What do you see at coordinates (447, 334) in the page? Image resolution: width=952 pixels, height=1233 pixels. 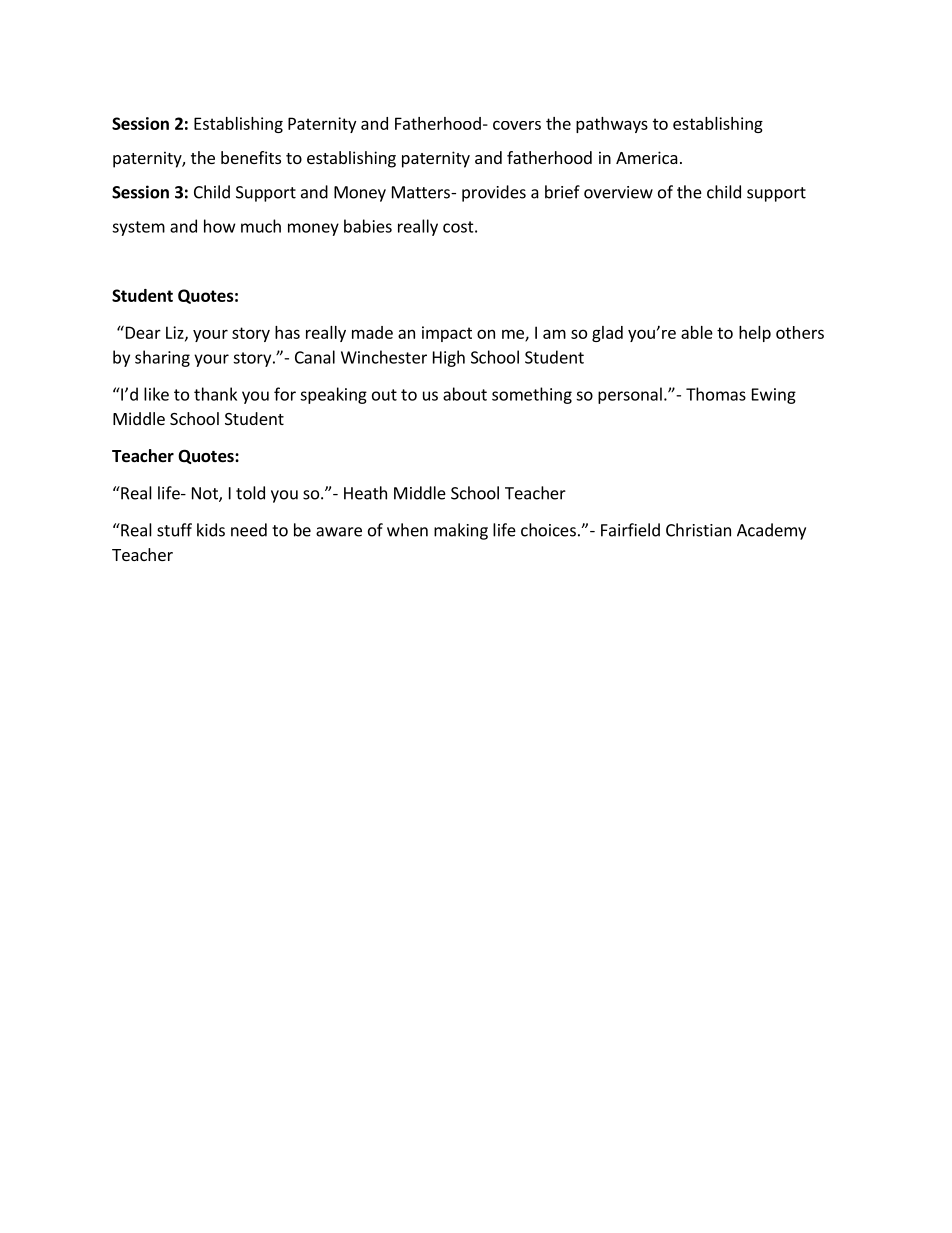 I see `impact` at bounding box center [447, 334].
